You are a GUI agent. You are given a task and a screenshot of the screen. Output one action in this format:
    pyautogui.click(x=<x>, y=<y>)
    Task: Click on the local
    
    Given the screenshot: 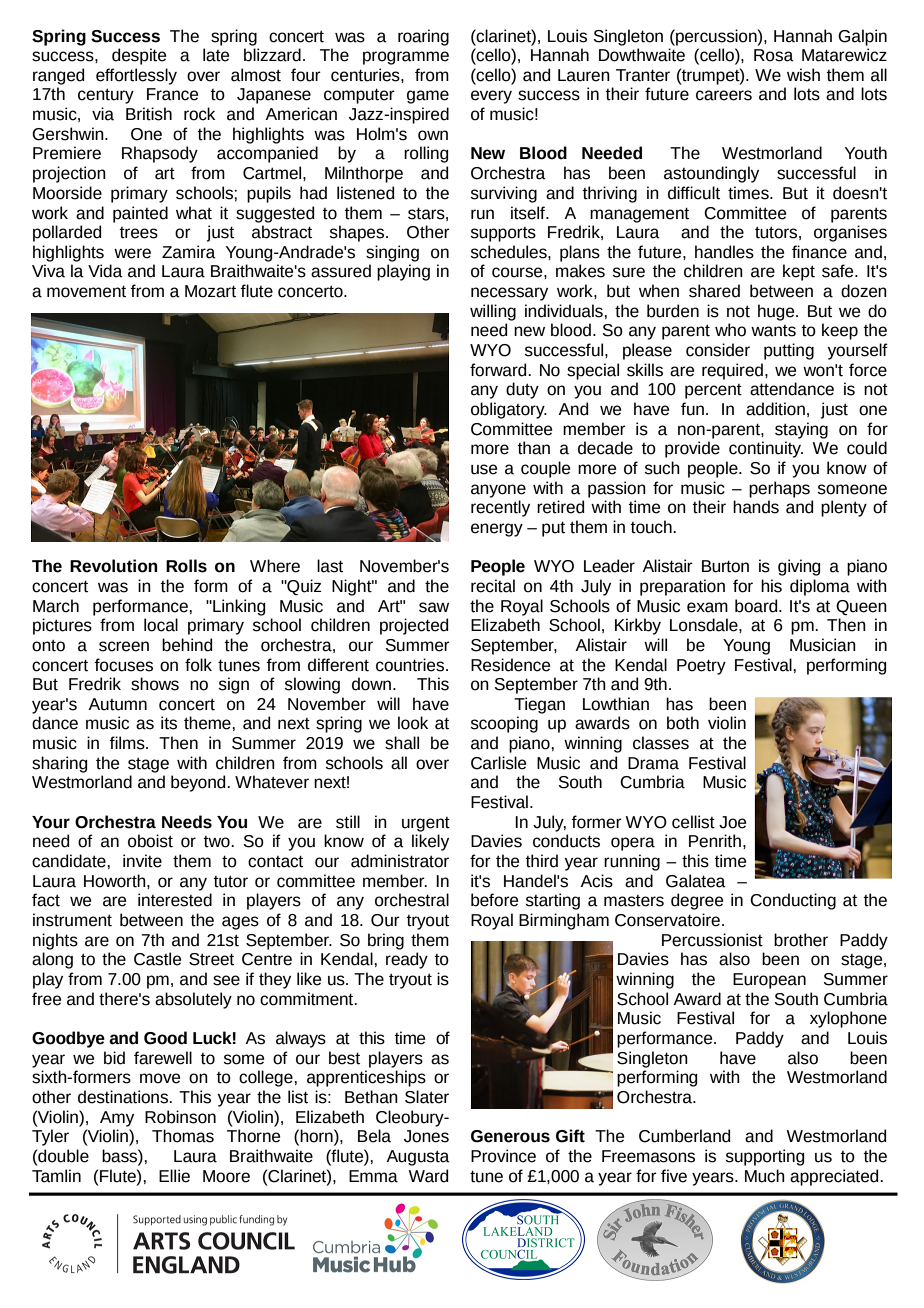 What is the action you would take?
    pyautogui.click(x=161, y=625)
